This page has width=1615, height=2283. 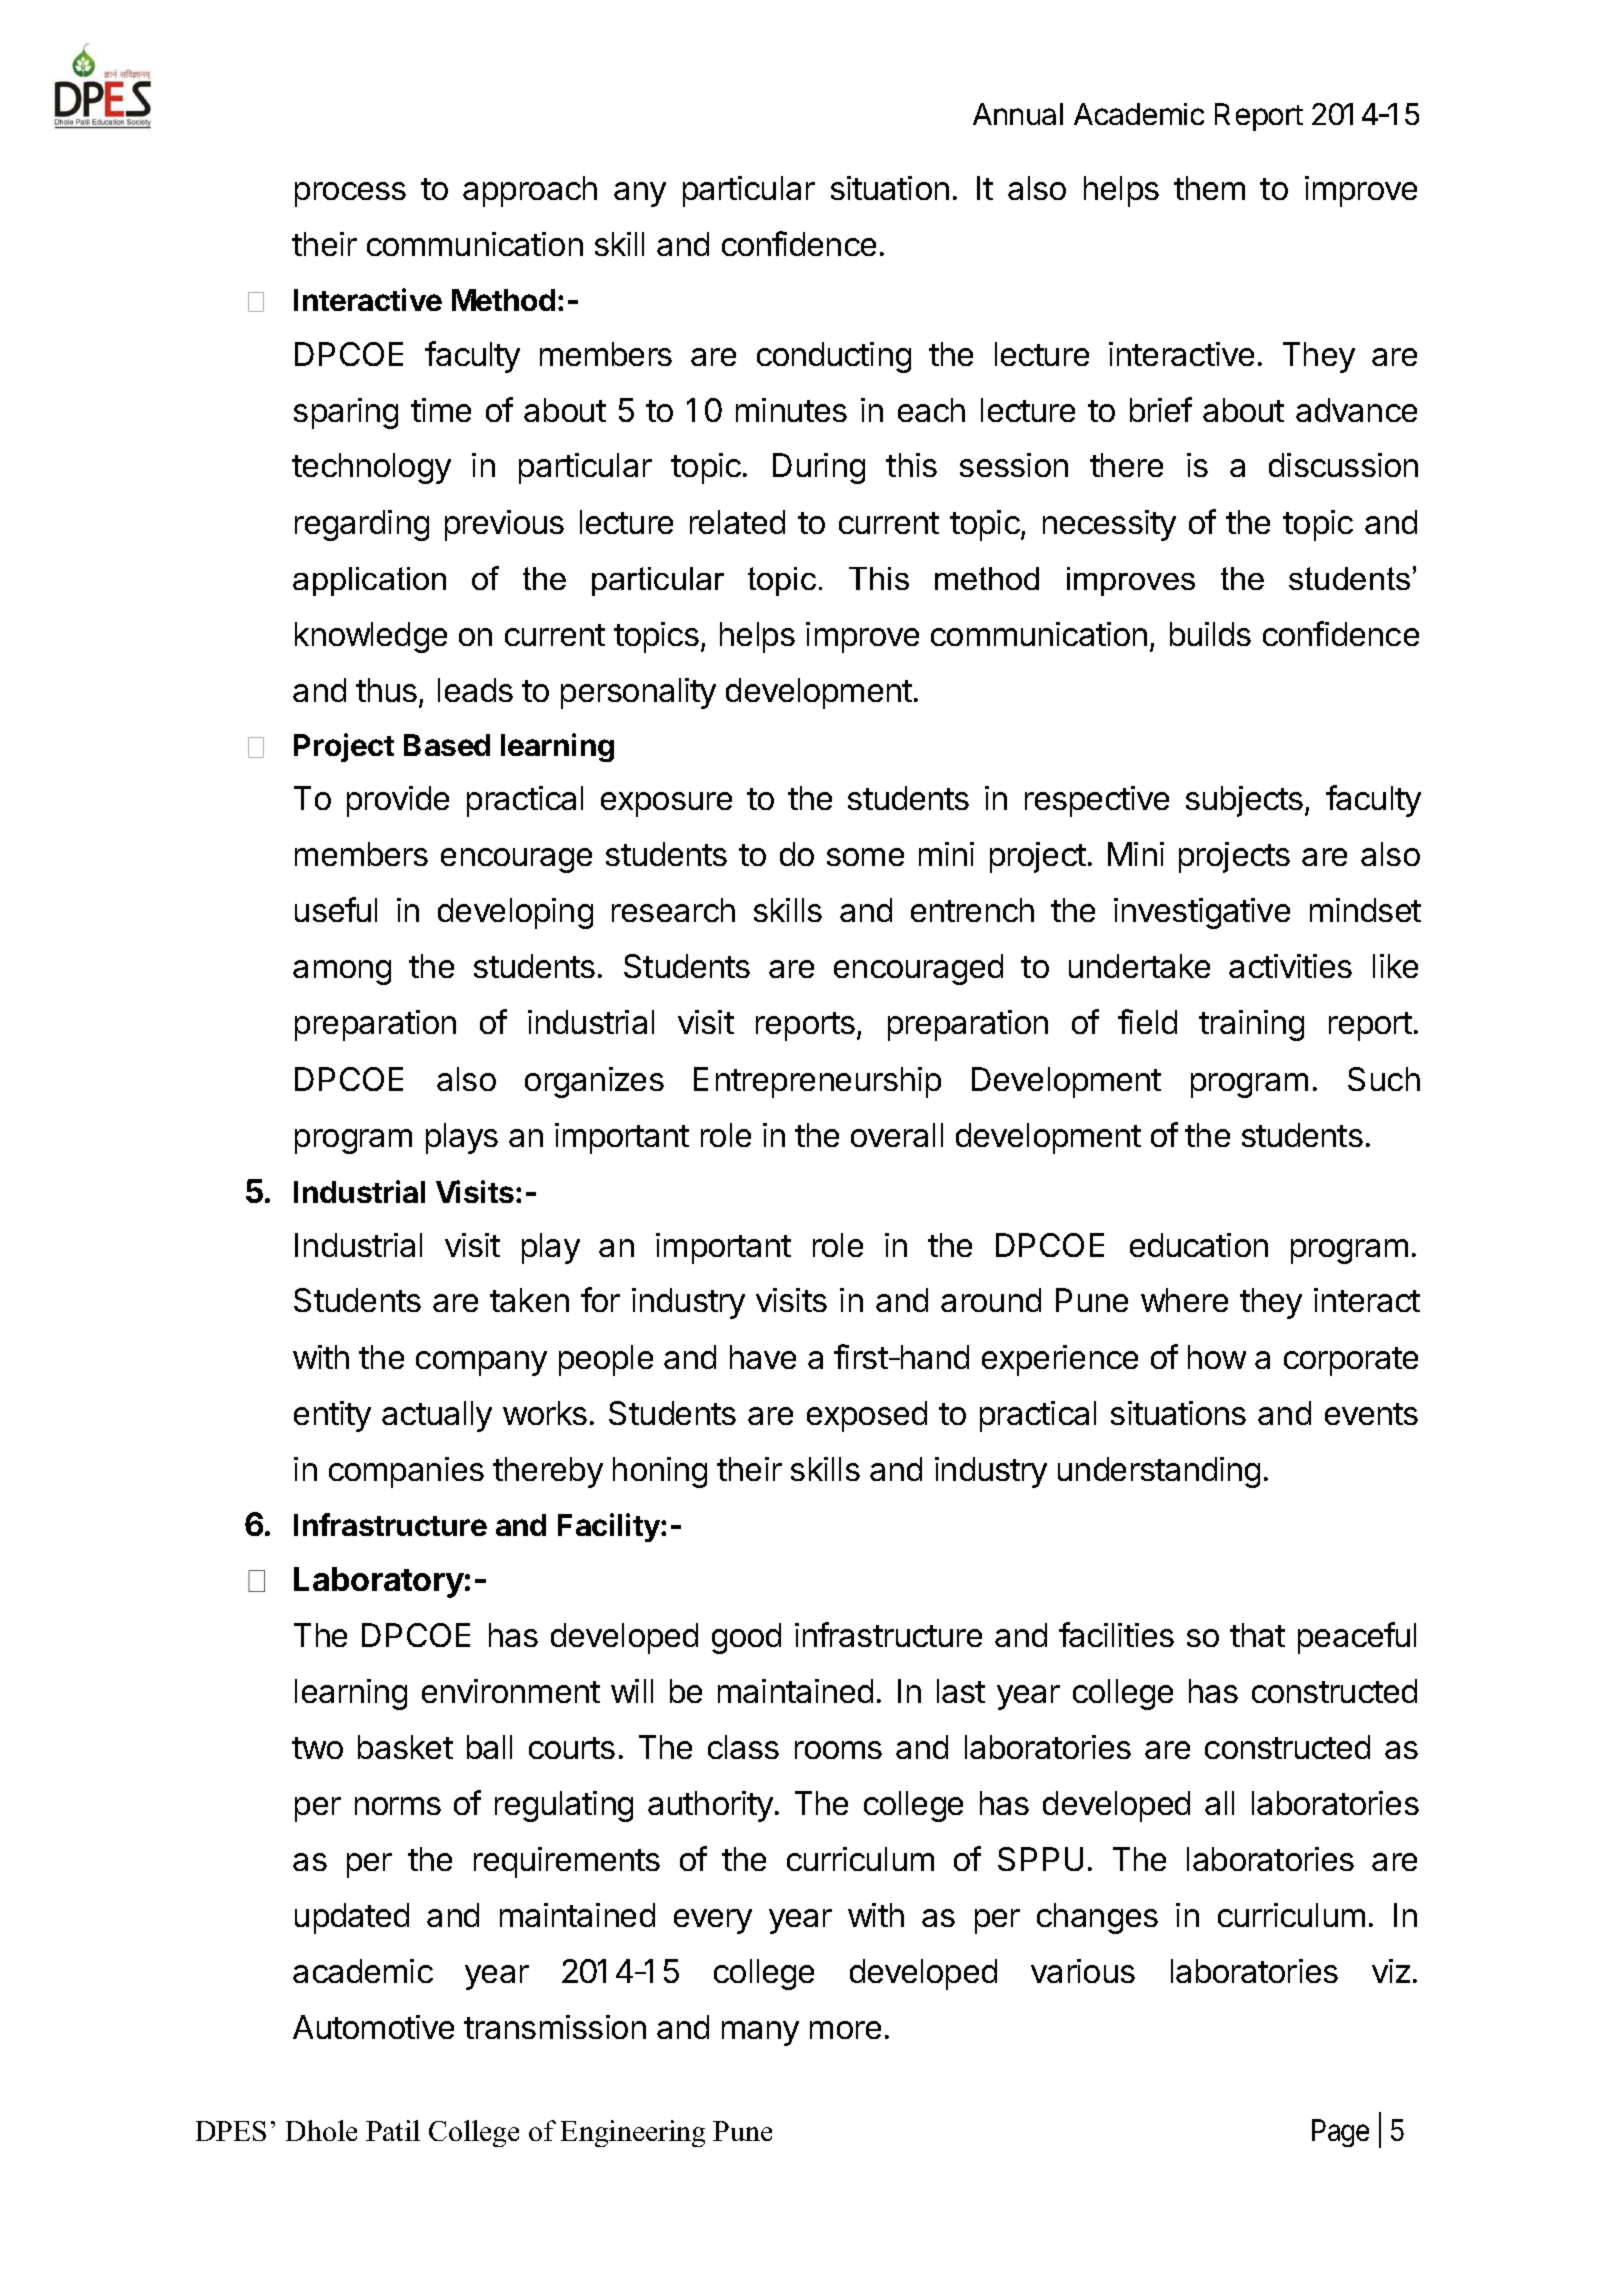 What do you see at coordinates (1244, 801) in the page?
I see `subjects` at bounding box center [1244, 801].
